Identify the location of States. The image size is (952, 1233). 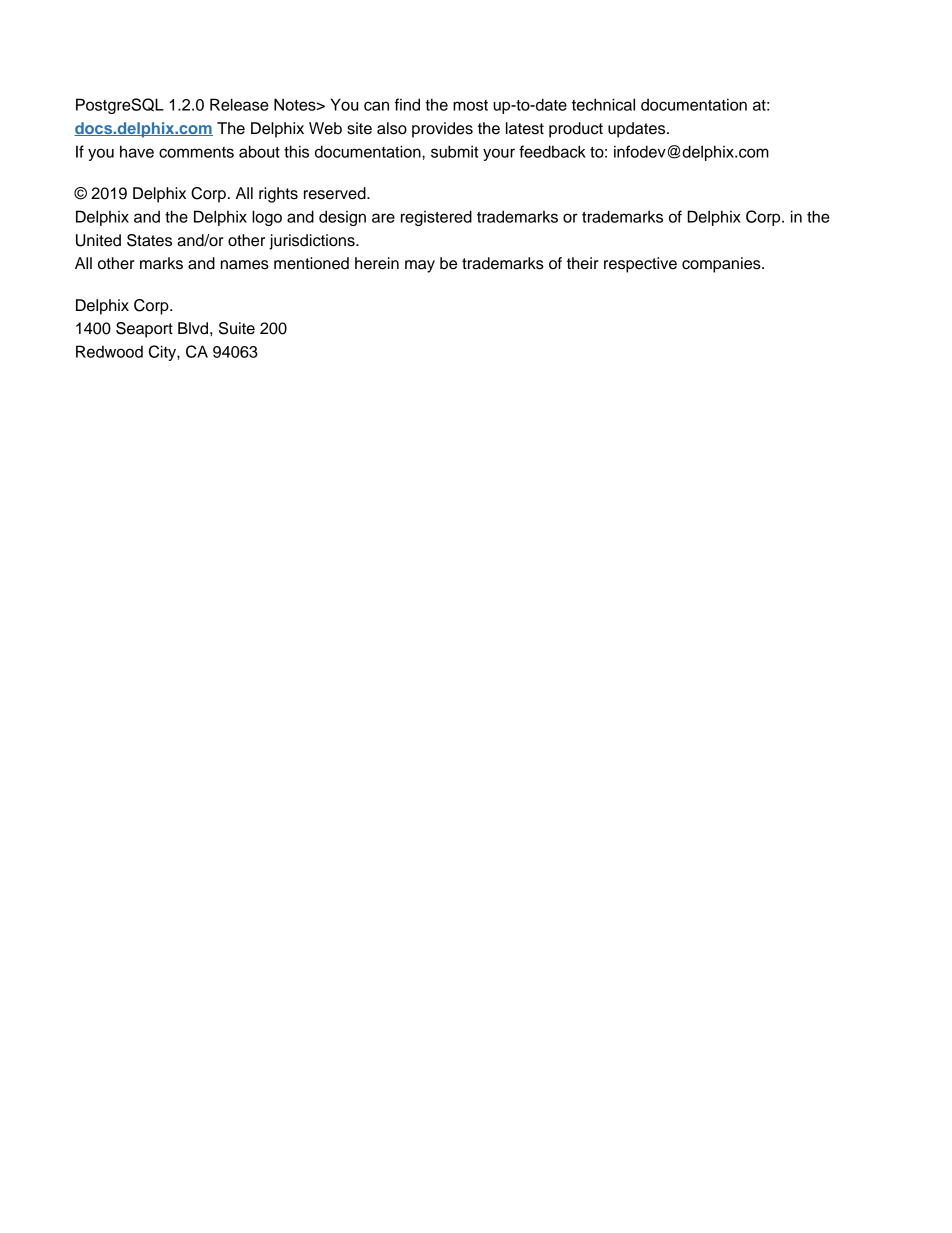
(149, 240).
